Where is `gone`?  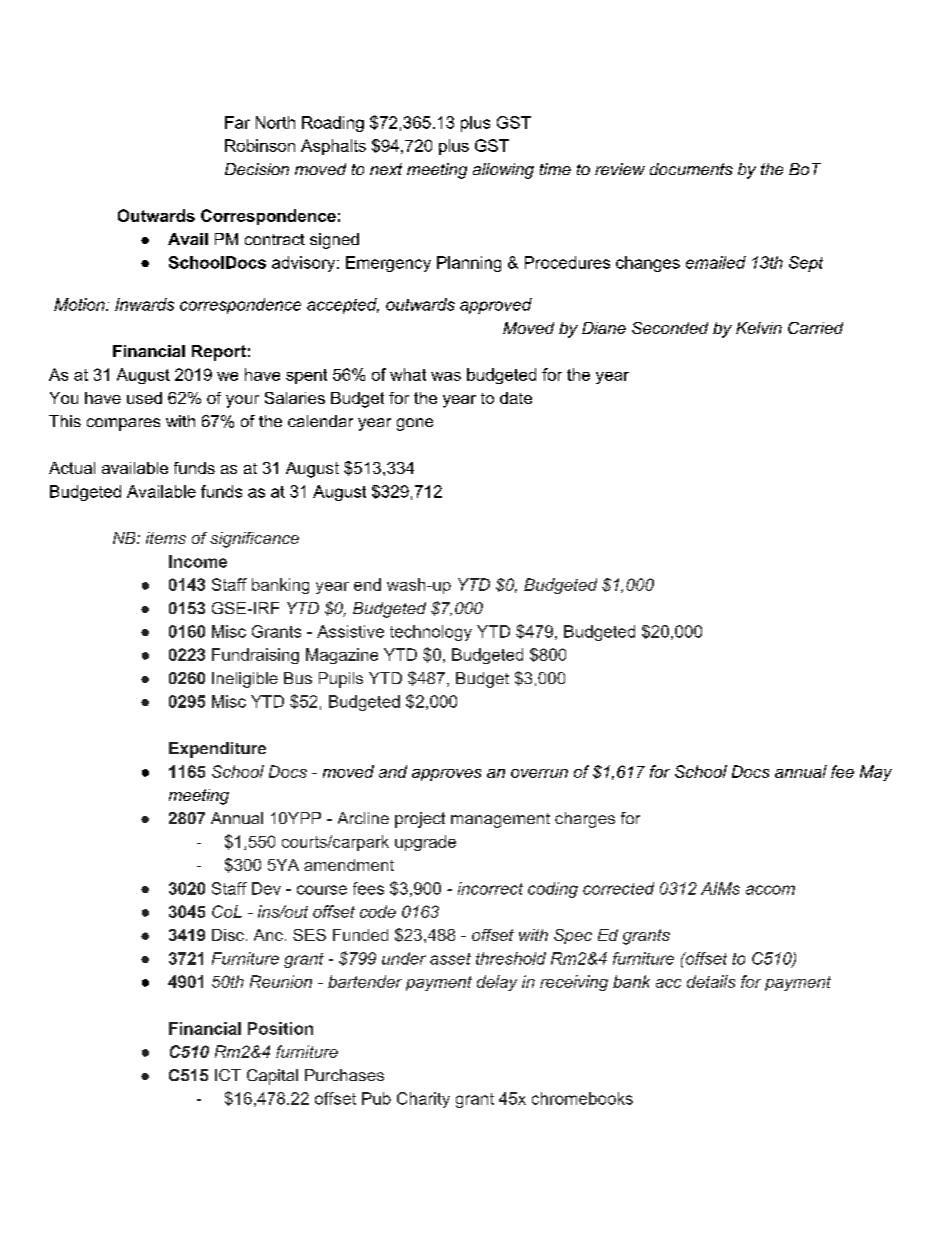
gone is located at coordinates (415, 424).
